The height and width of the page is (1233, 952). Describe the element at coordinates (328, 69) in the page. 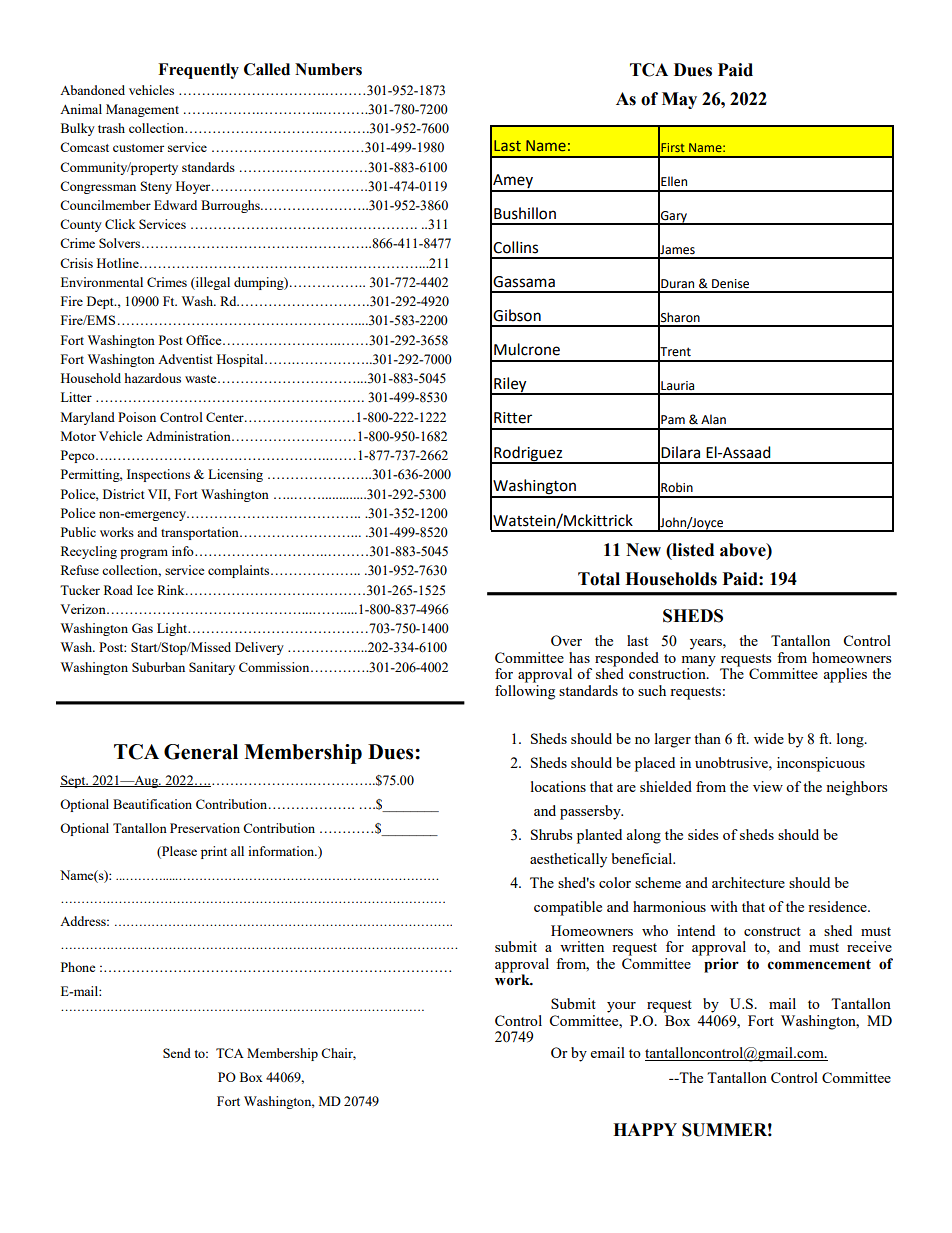

I see `Numbers` at that location.
